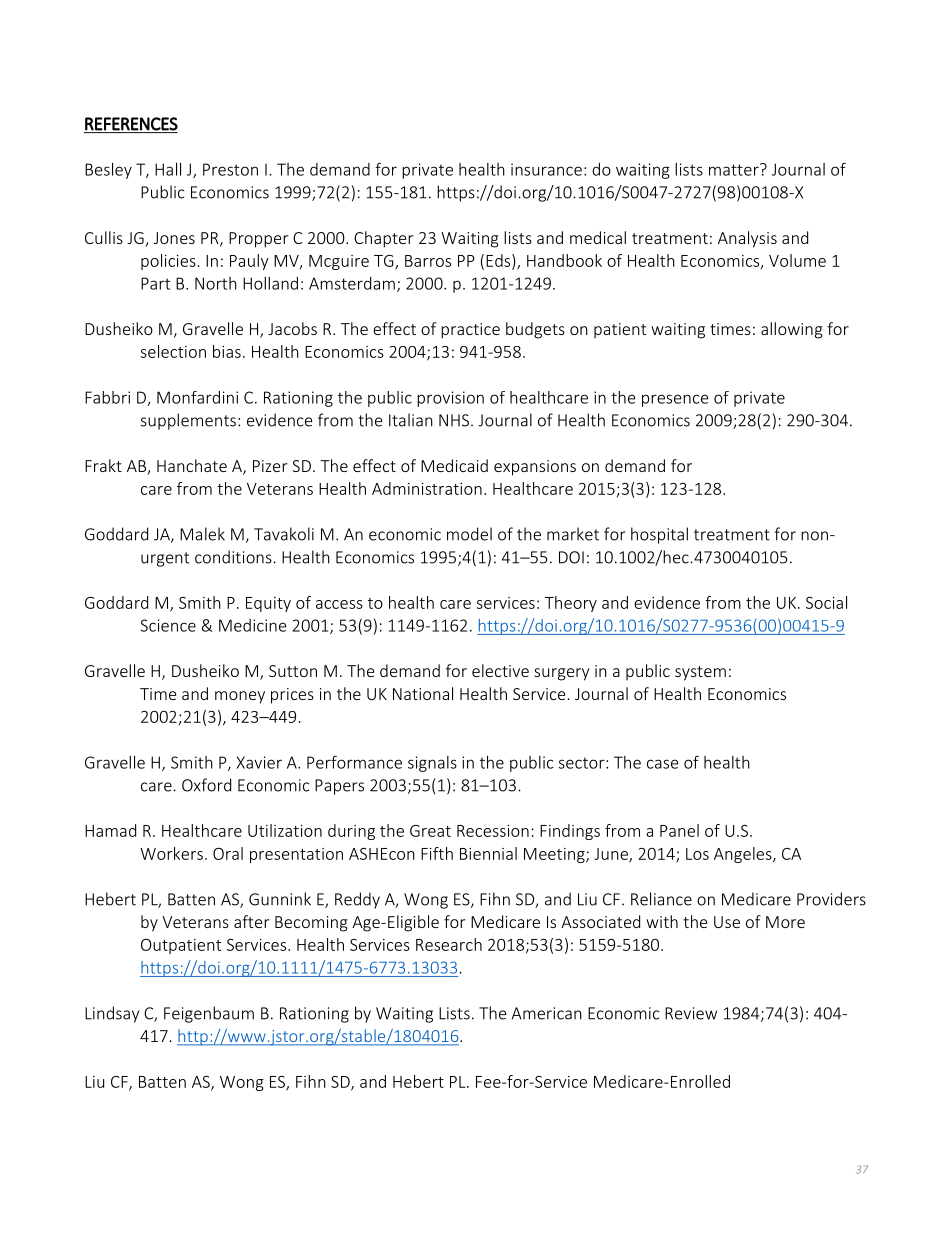  I want to click on matter, so click(735, 169).
